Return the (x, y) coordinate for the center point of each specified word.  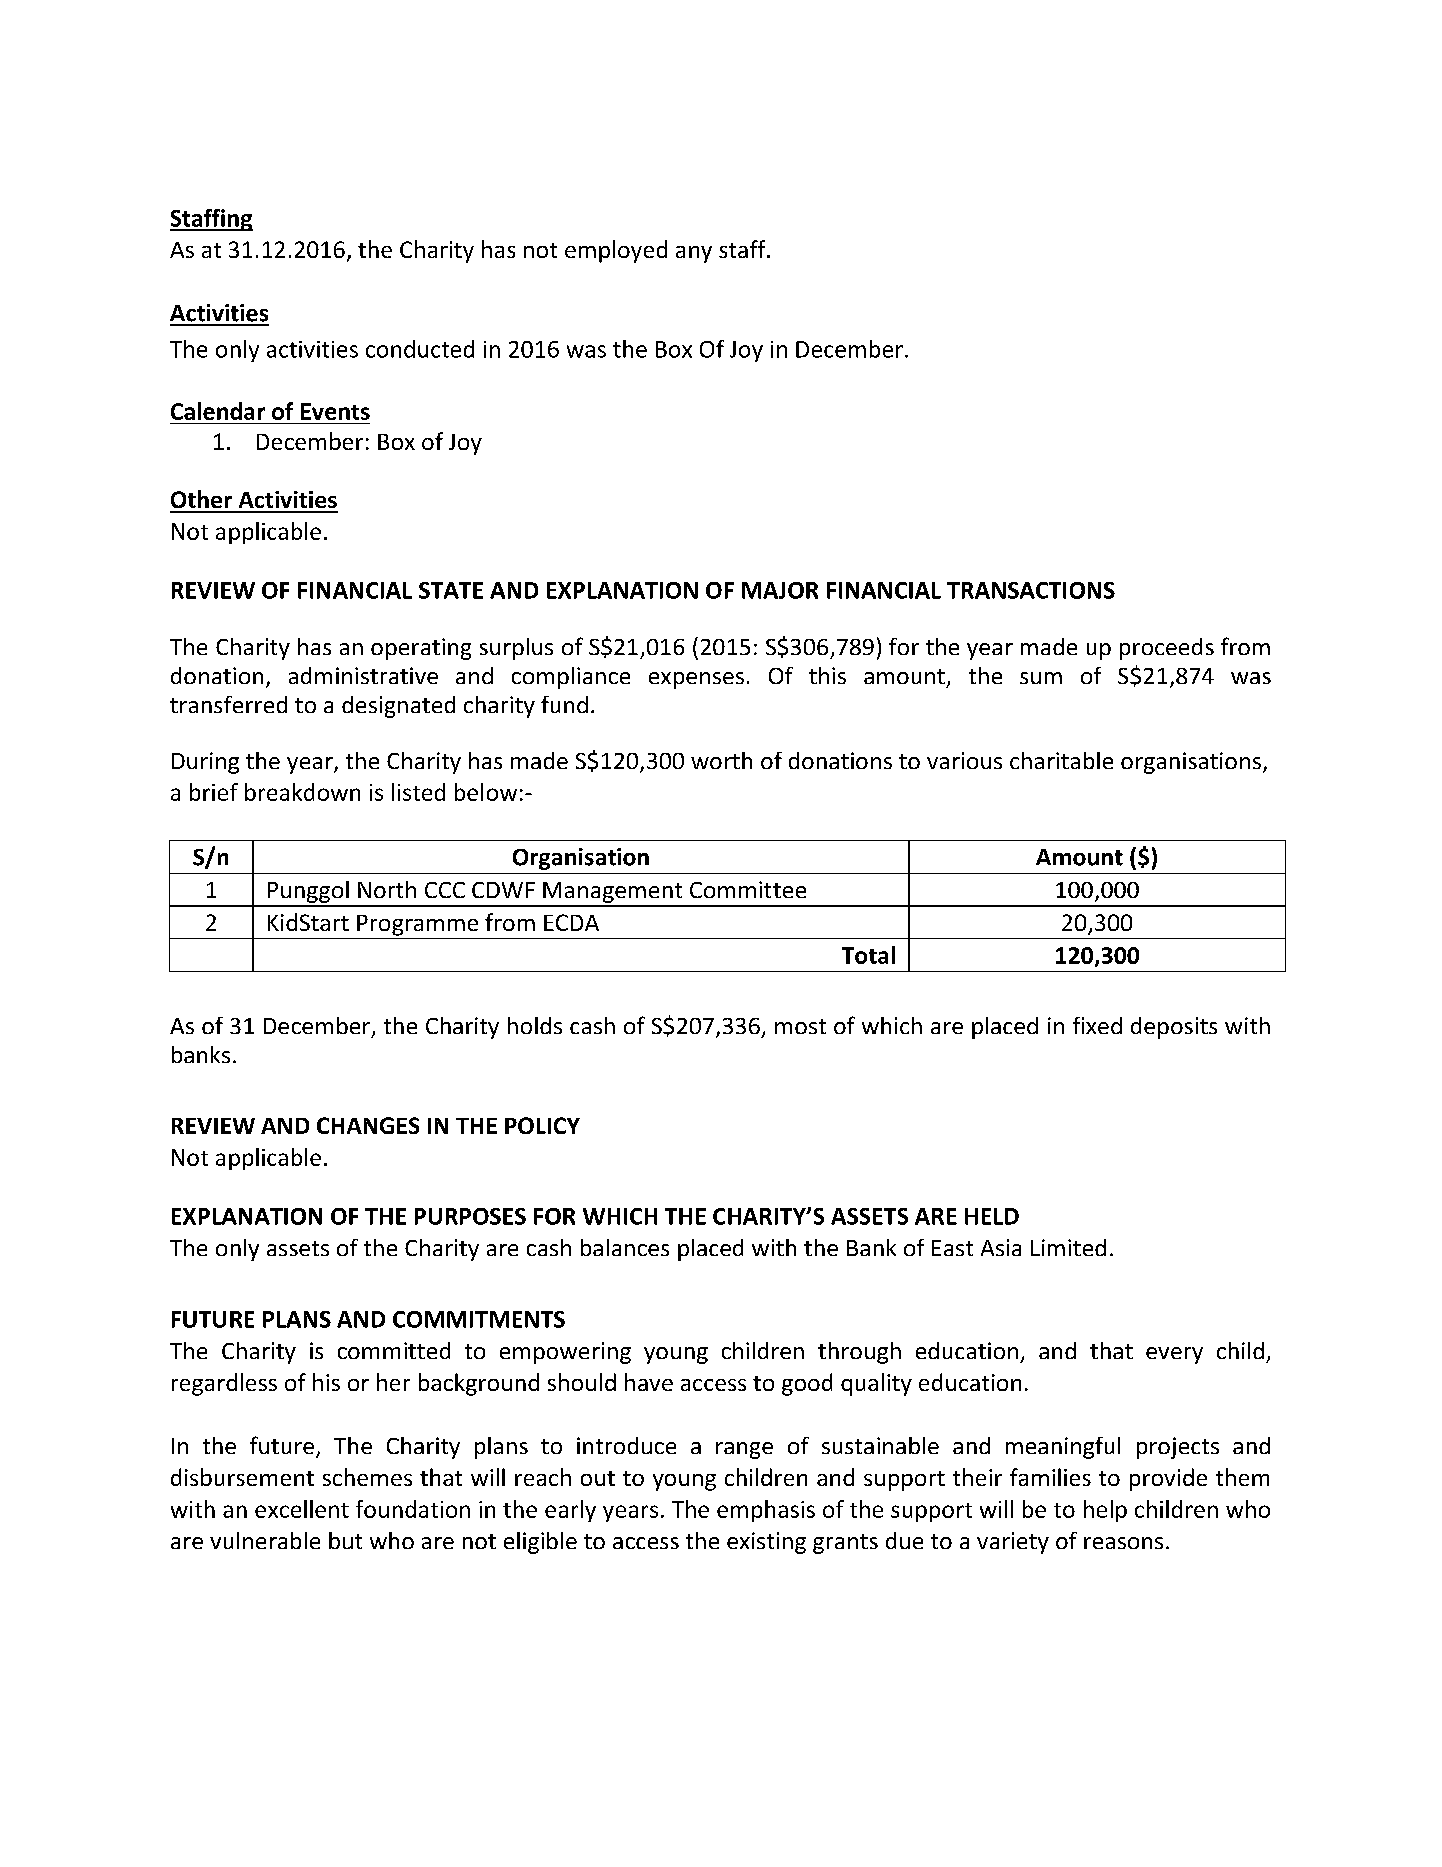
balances (625, 1247)
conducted (420, 349)
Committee (748, 889)
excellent (302, 1509)
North (387, 889)
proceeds (1167, 649)
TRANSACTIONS (1031, 590)
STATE (451, 590)
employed (616, 251)
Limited (1068, 1247)
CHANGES (368, 1125)
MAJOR (780, 590)
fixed (1097, 1025)
